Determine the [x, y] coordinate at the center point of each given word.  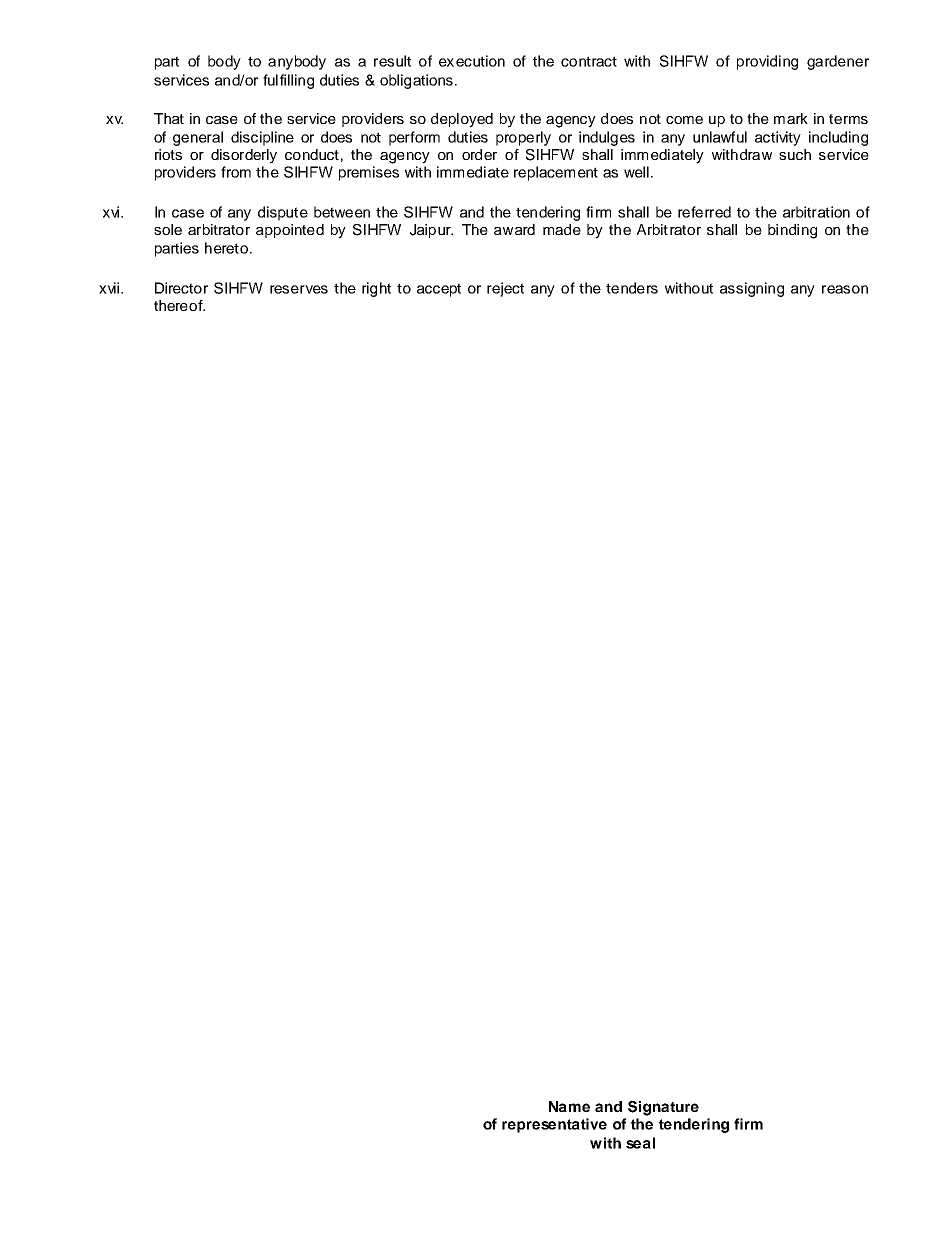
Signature [663, 1108]
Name [569, 1106]
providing [767, 62]
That [169, 118]
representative [554, 1125]
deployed [462, 120]
